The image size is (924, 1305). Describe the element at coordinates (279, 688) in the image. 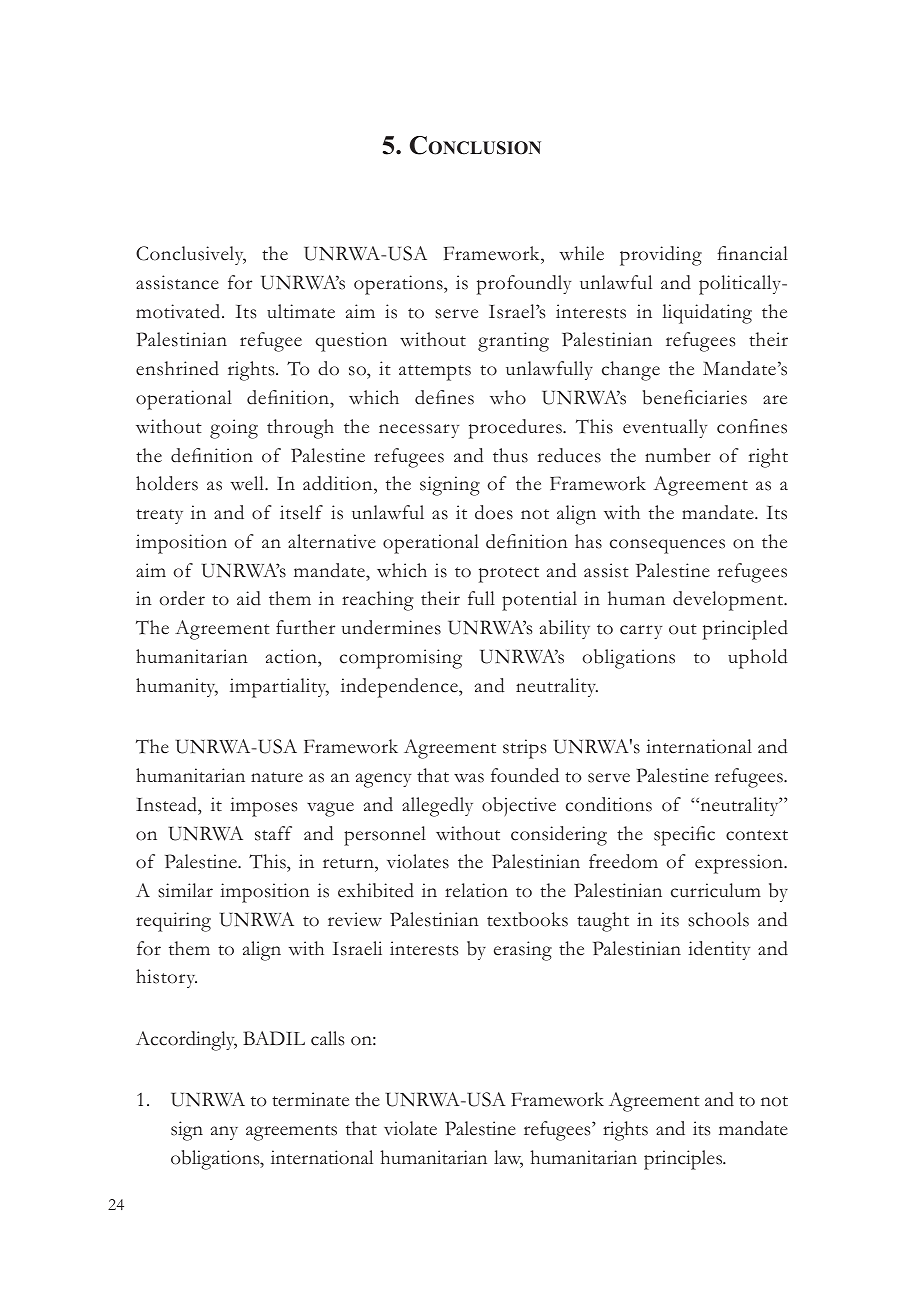

I see `impartiality` at that location.
